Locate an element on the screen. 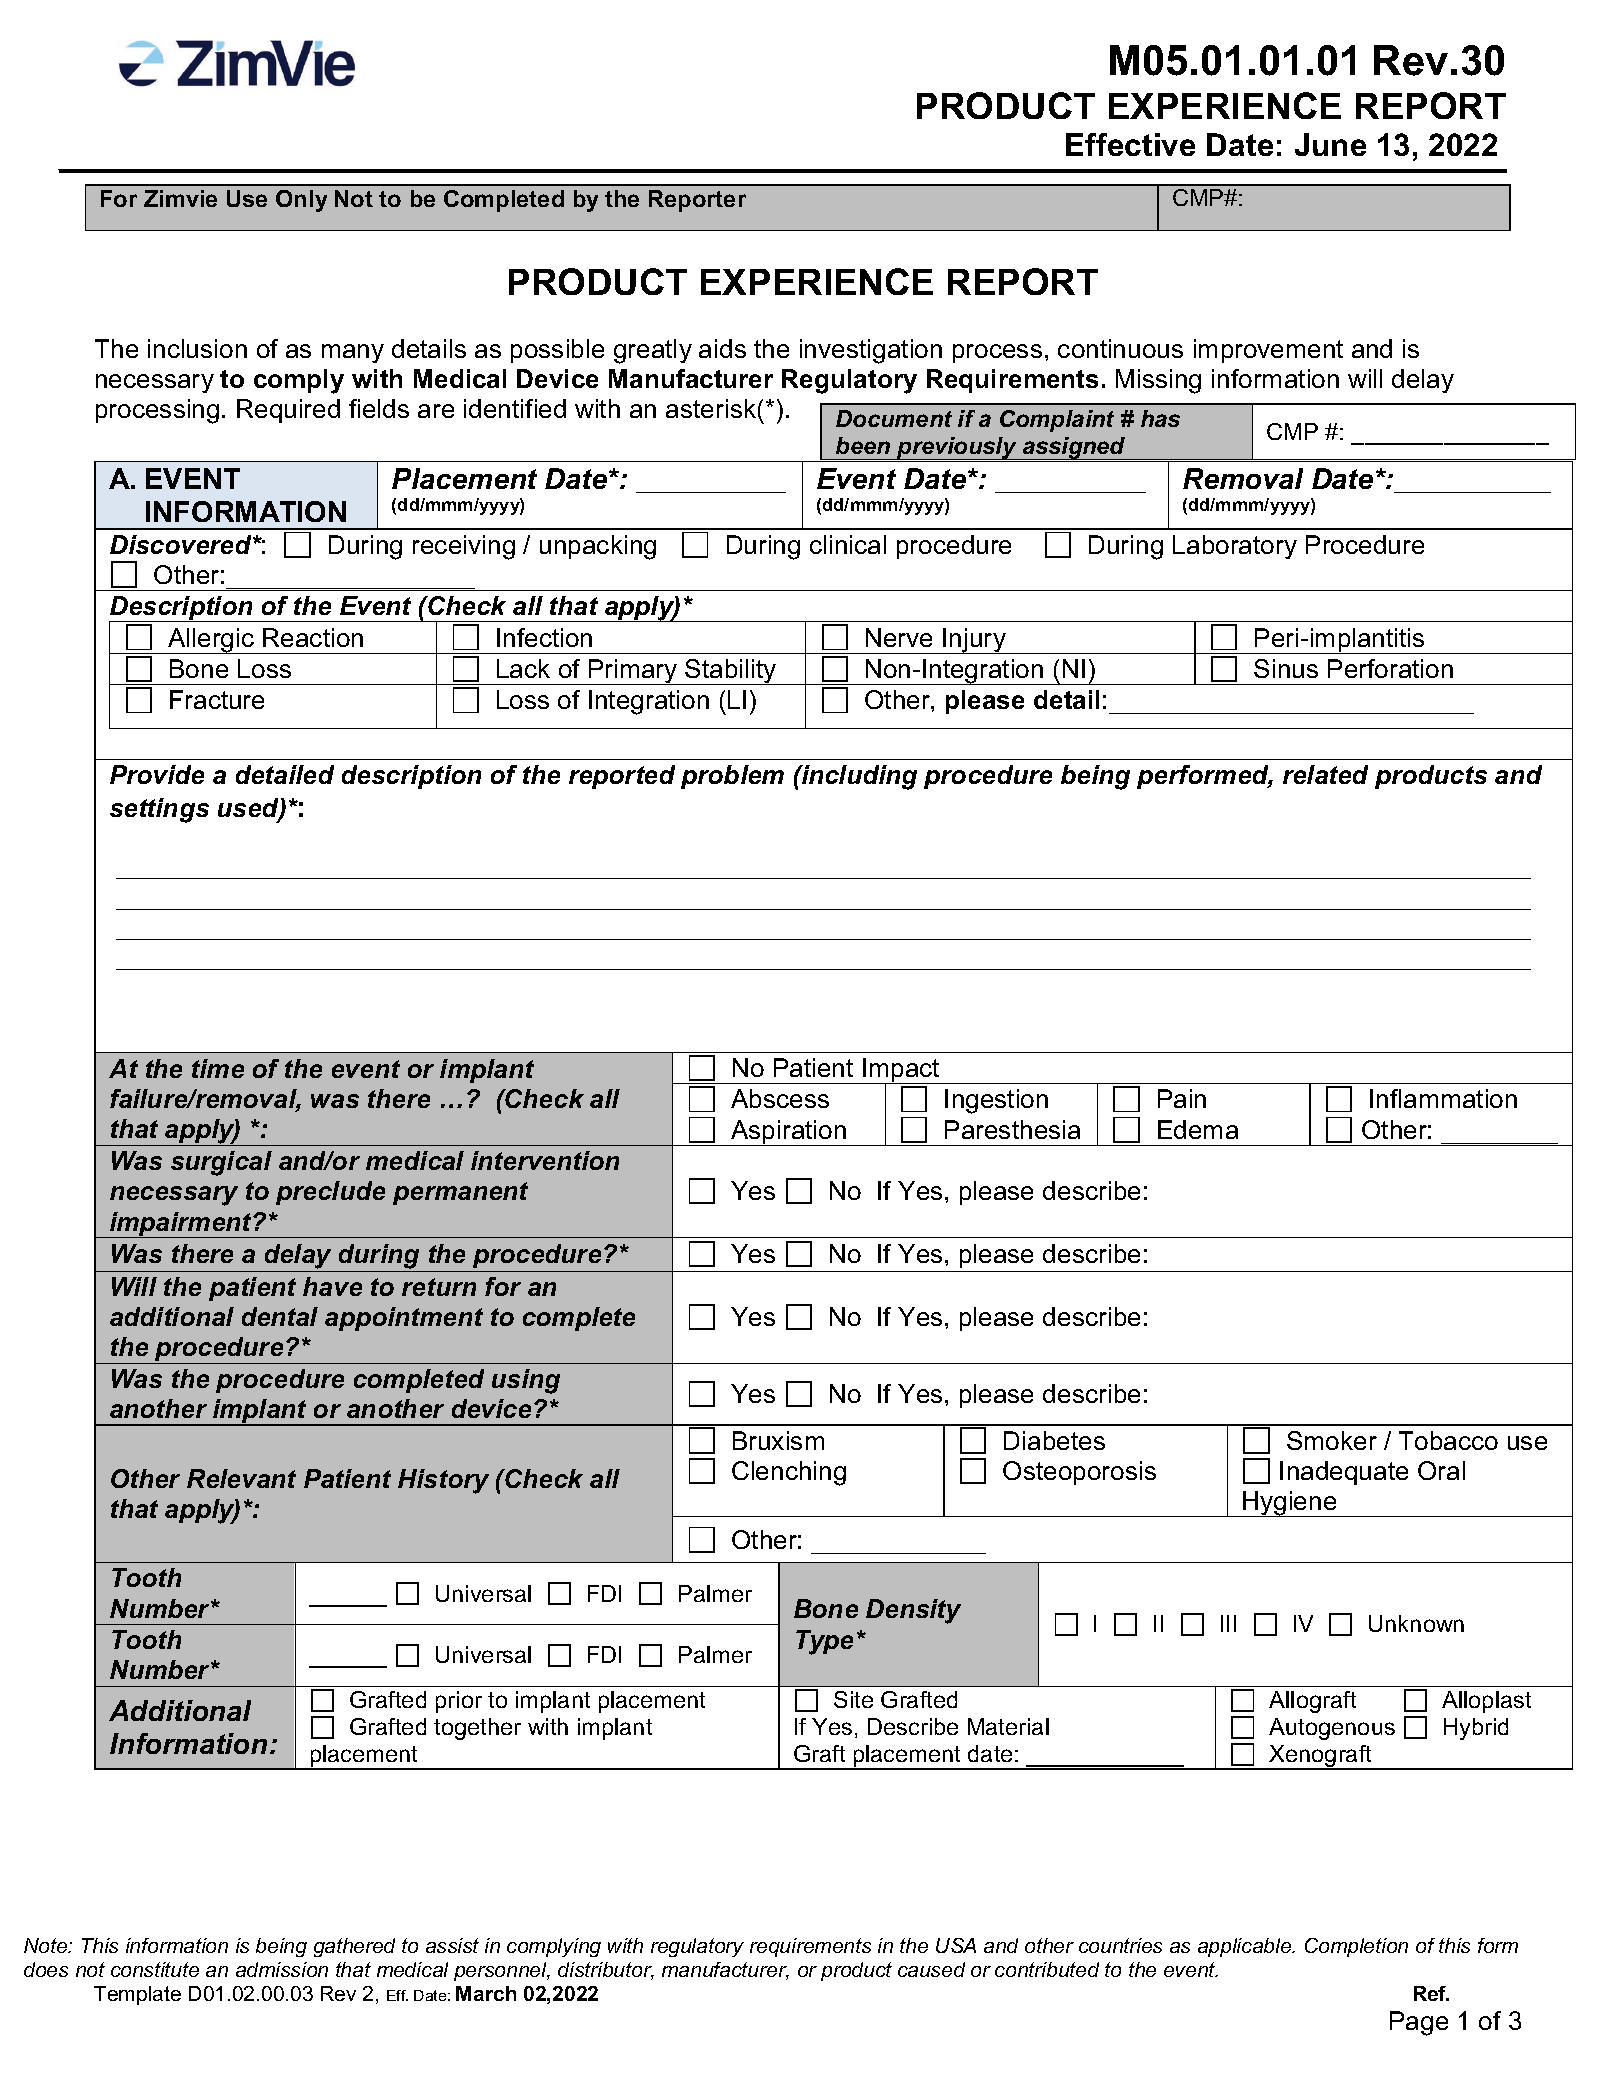  distributor is located at coordinates (606, 1971).
